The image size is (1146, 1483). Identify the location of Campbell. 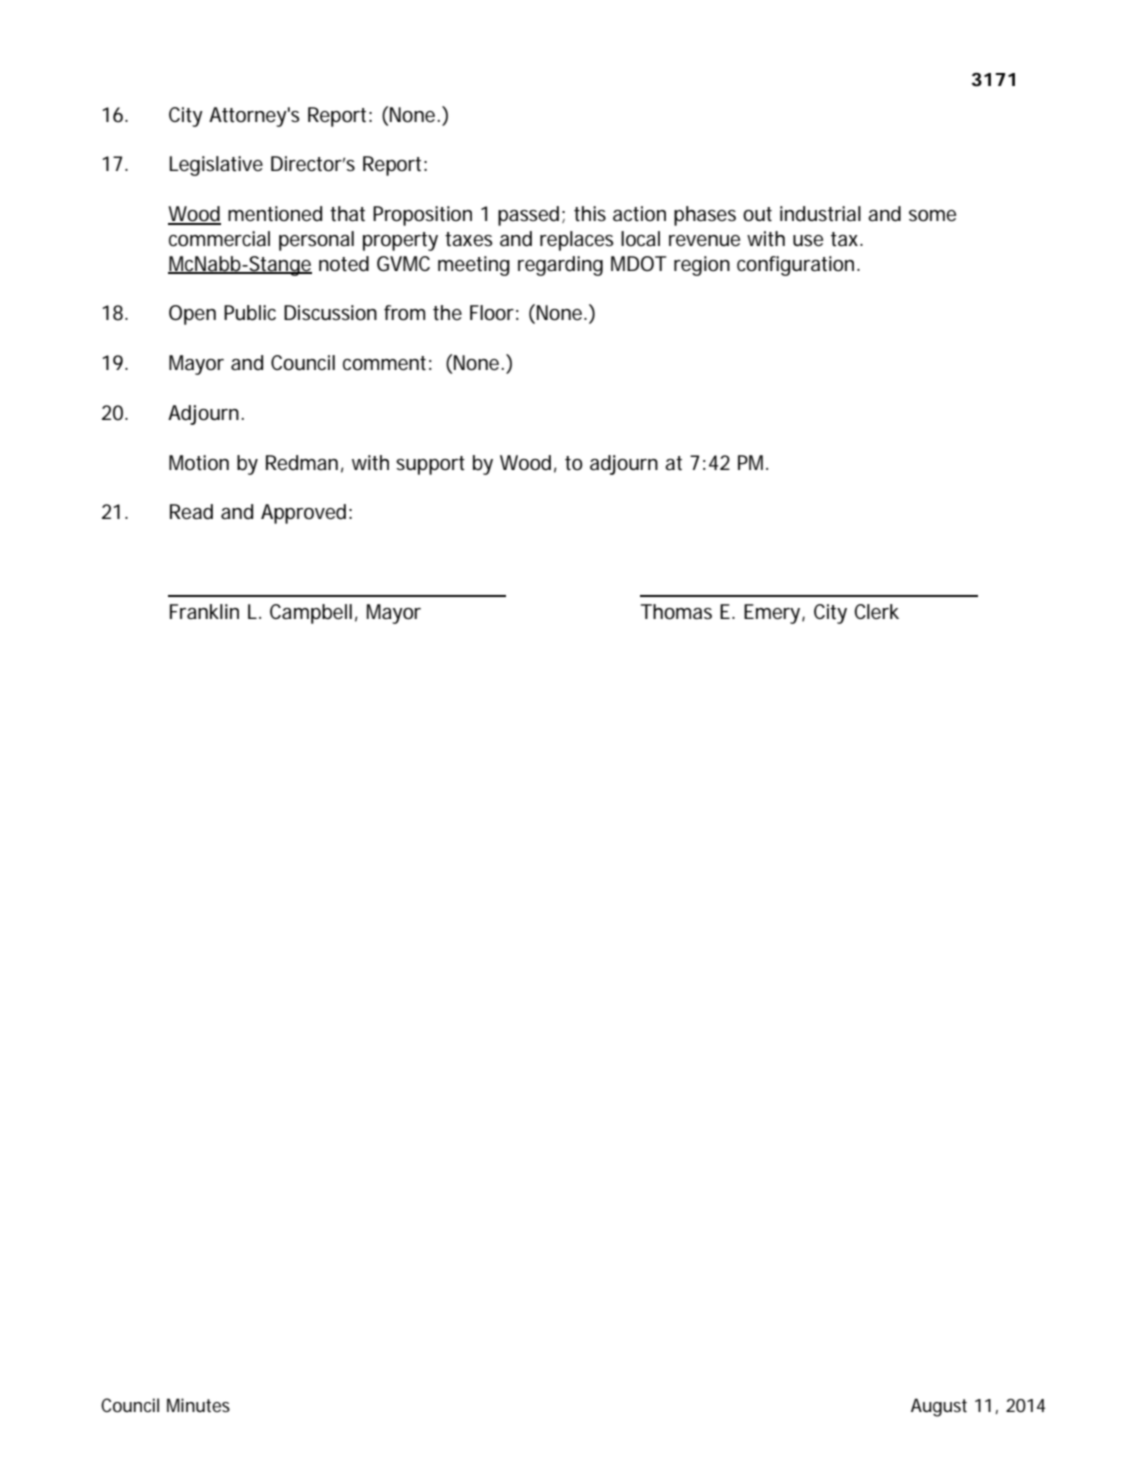
(311, 614).
